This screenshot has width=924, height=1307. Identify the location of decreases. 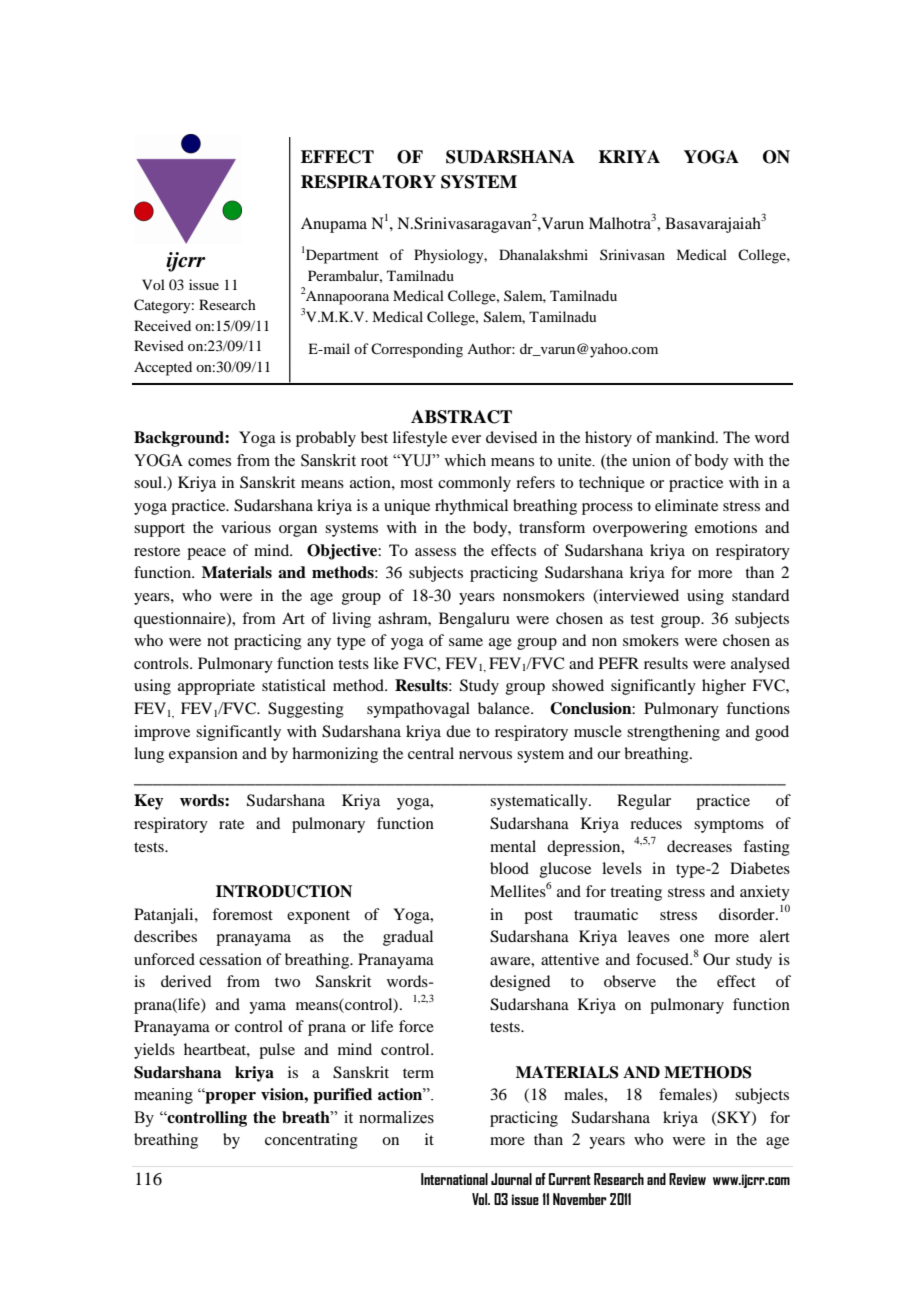
(699, 846).
